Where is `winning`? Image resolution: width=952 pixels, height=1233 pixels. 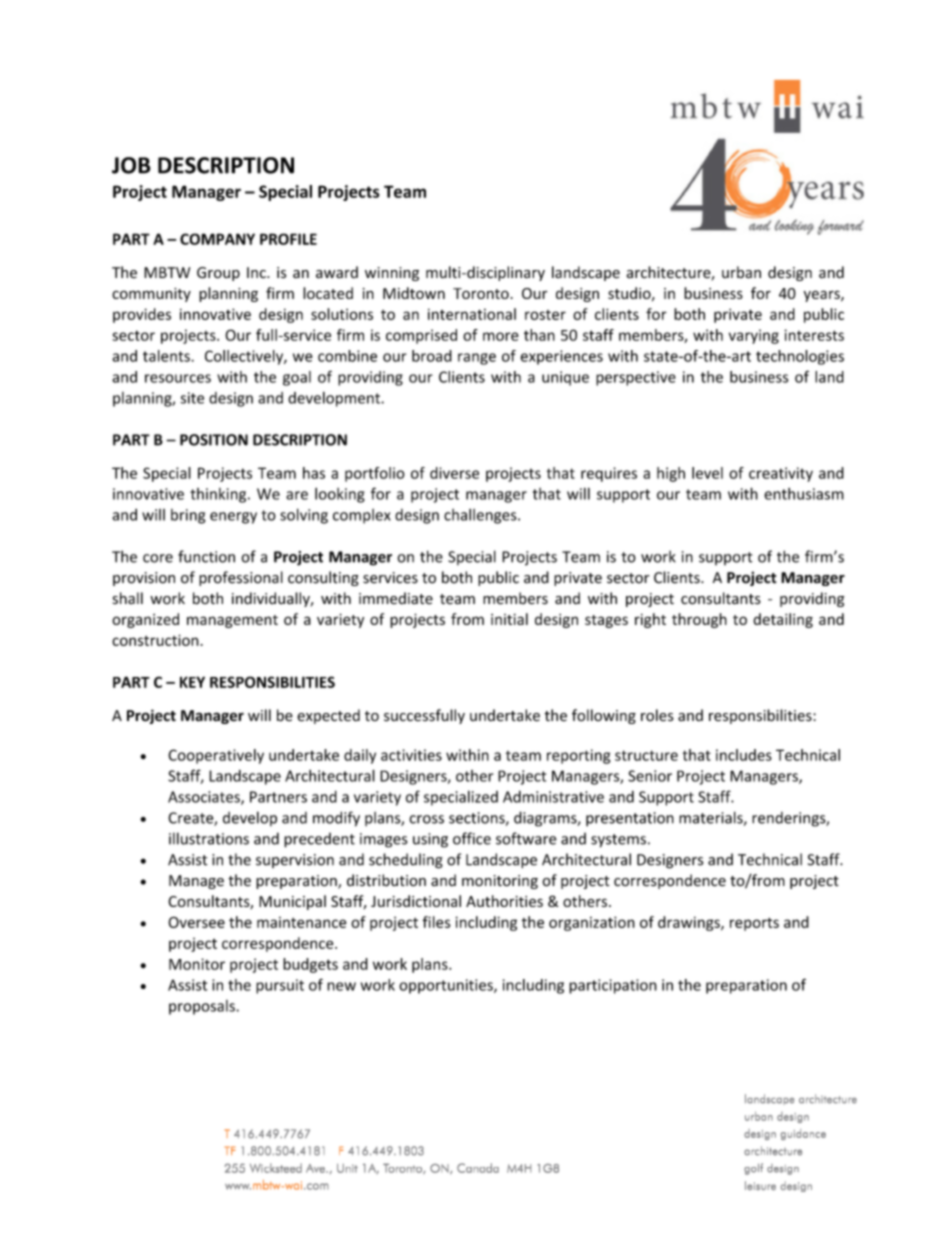
winning is located at coordinates (392, 274).
